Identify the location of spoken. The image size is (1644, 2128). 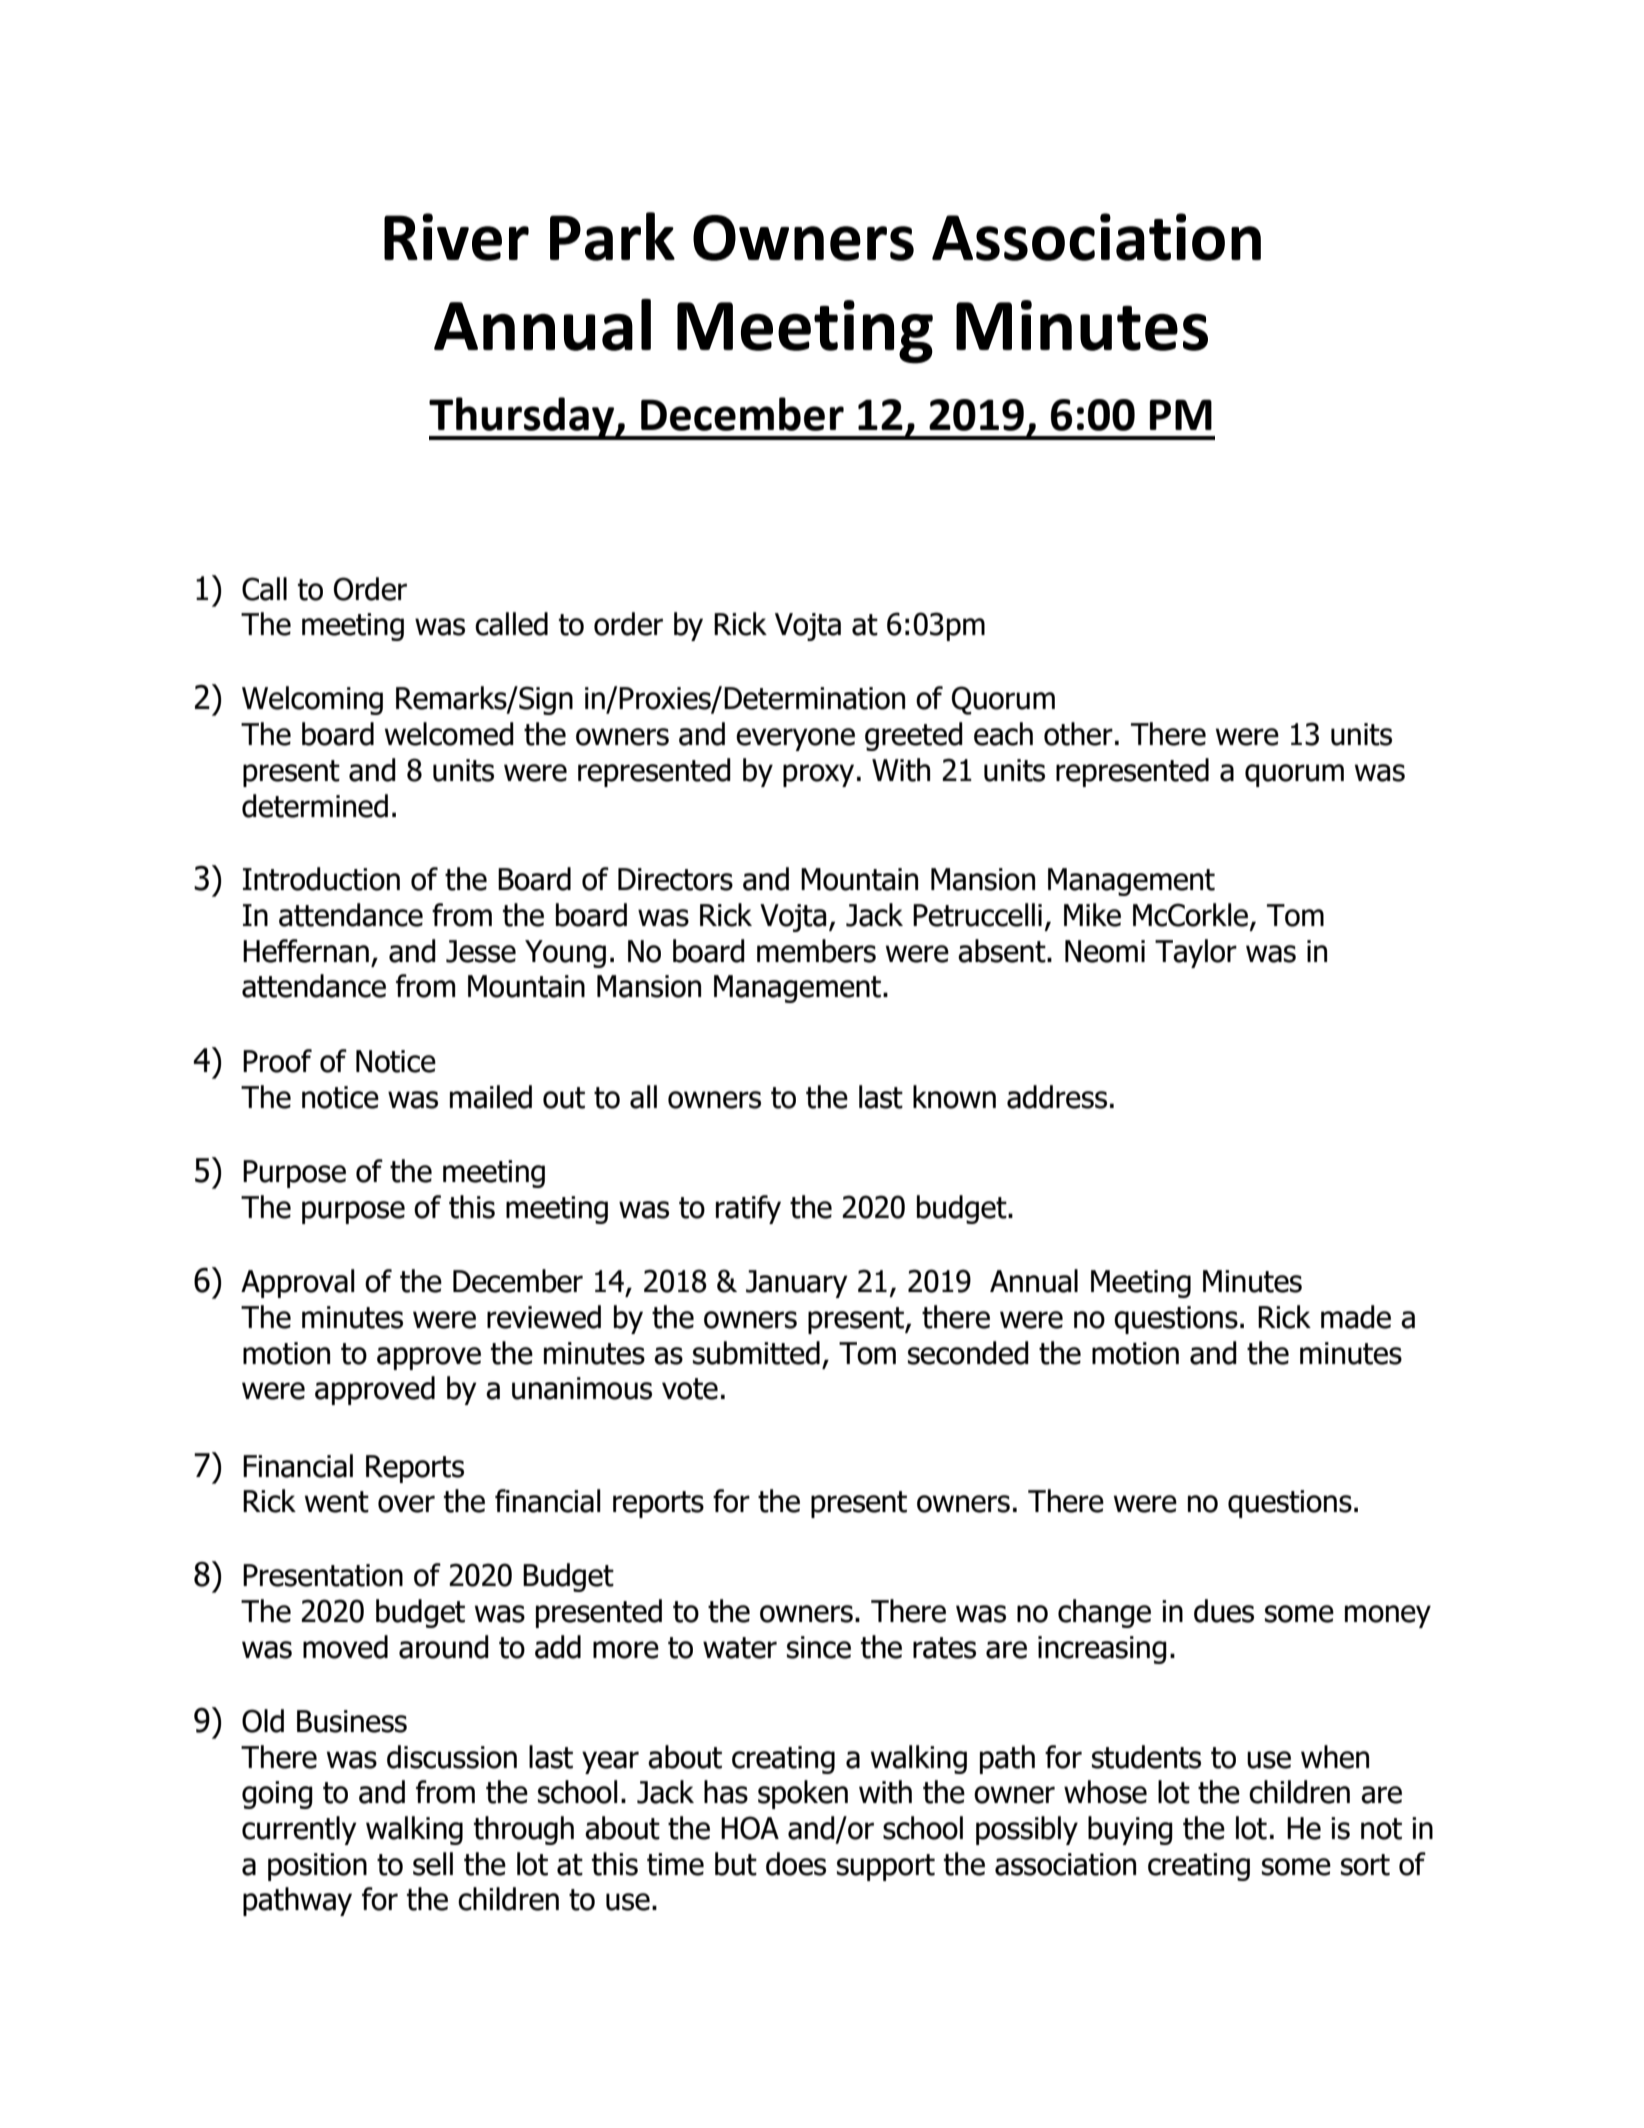
(803, 1794).
